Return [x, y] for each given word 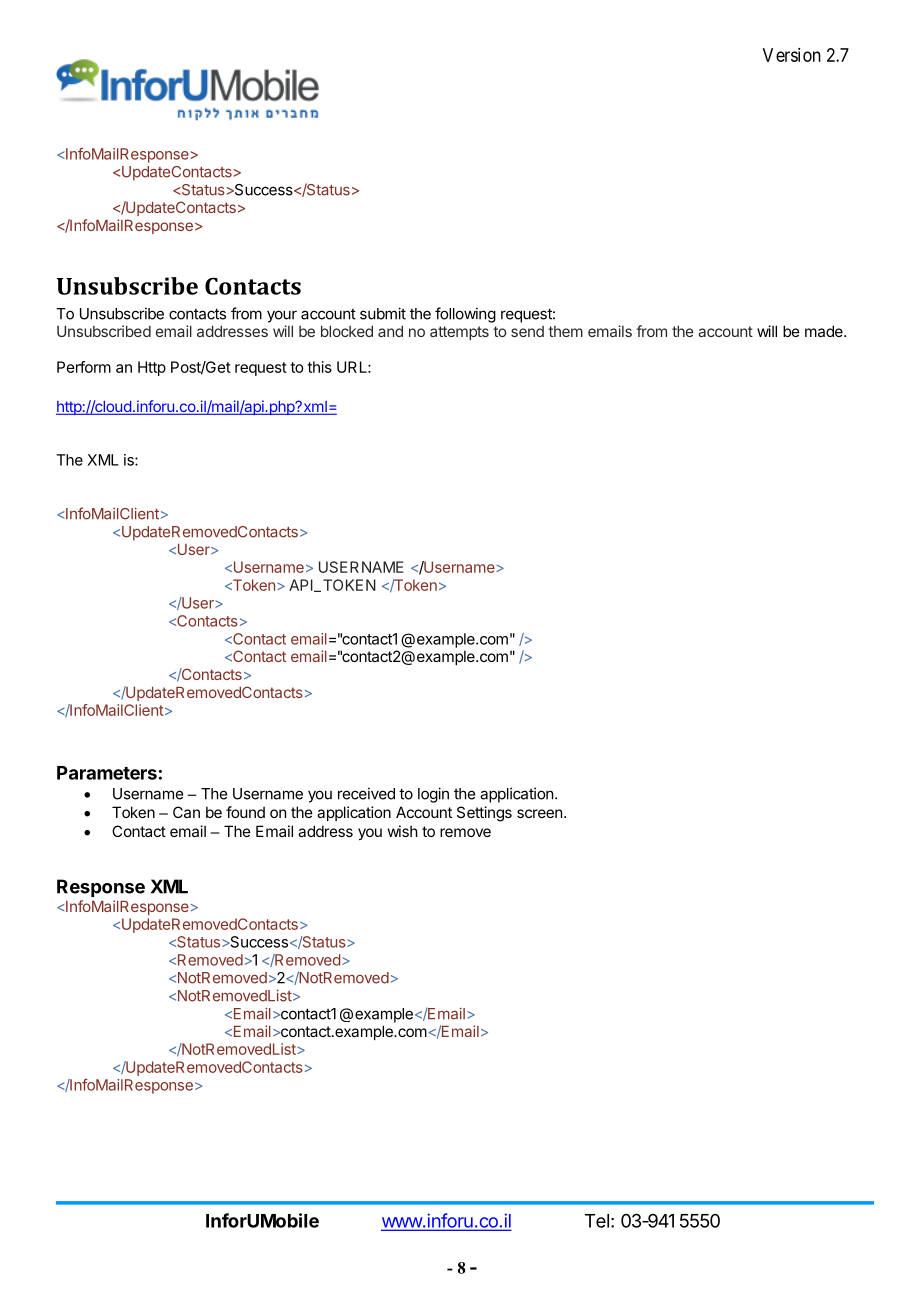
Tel [597, 1221]
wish [403, 831]
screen [539, 813]
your [282, 316]
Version [792, 55]
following [465, 315]
